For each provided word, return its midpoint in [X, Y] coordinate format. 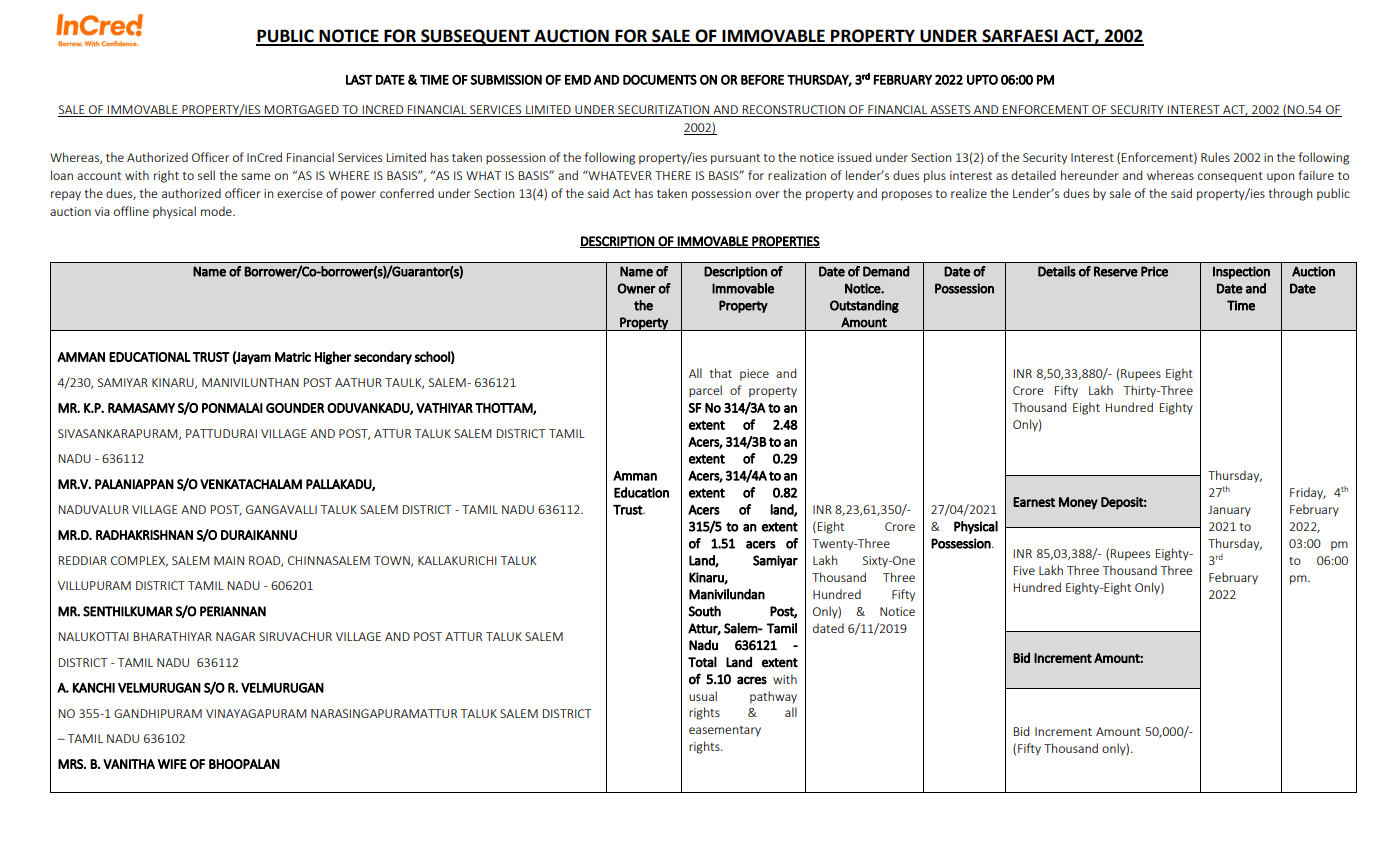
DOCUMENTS [660, 80]
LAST [359, 80]
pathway [773, 697]
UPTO [982, 80]
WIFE [172, 764]
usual [703, 696]
